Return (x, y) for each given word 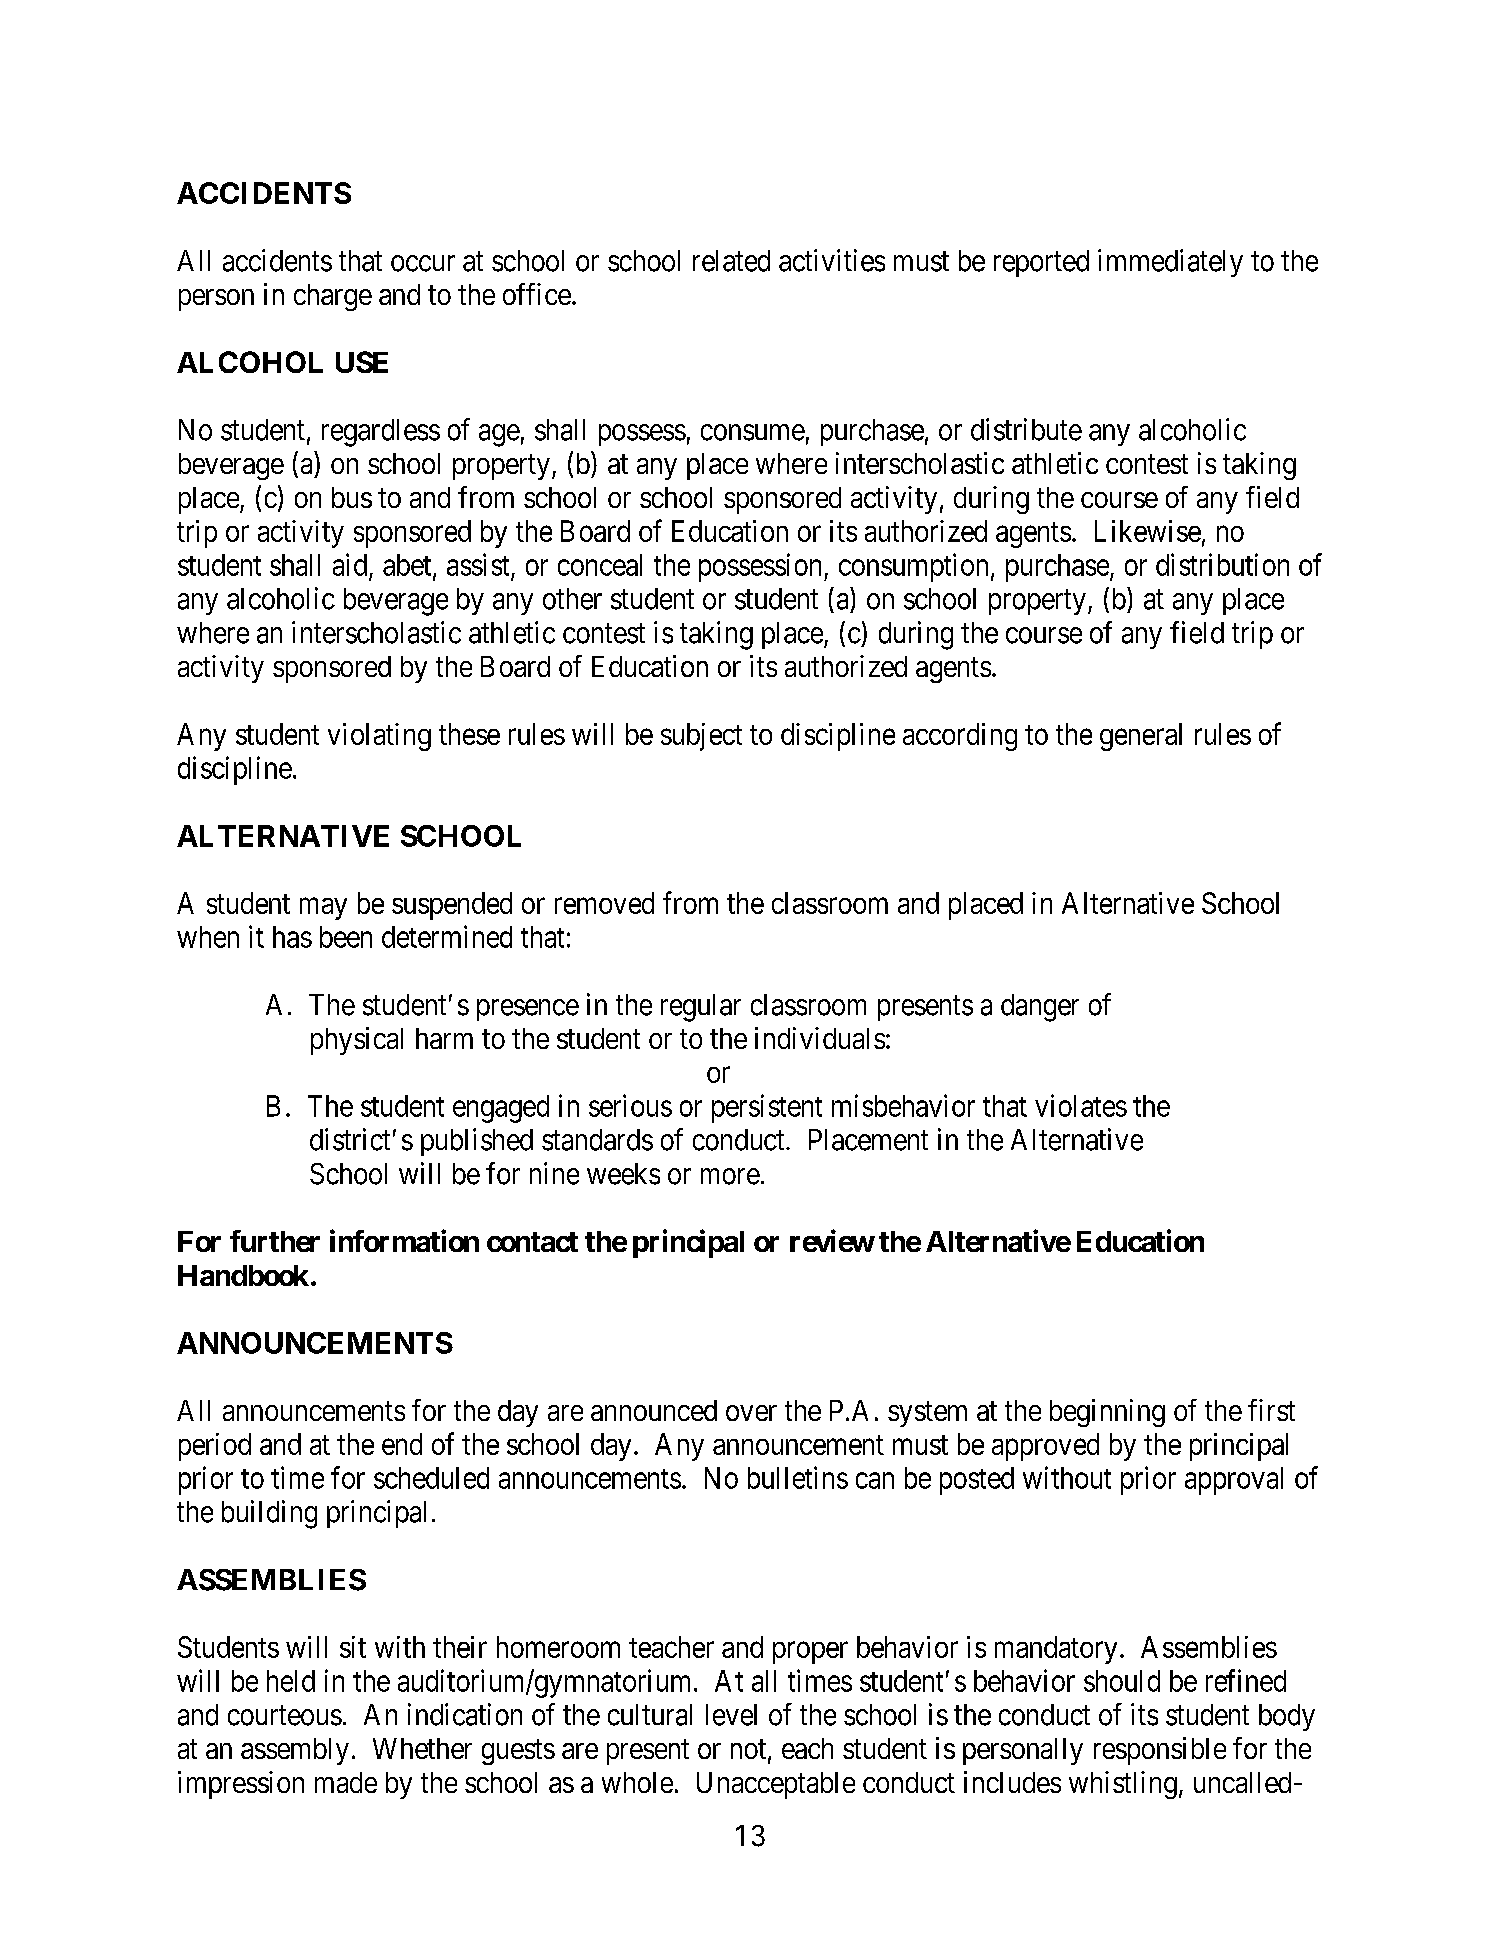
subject (701, 737)
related (731, 261)
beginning (1107, 1413)
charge (333, 297)
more (730, 1176)
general (1141, 737)
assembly (295, 1751)
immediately (1170, 263)
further (275, 1241)
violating (379, 737)
